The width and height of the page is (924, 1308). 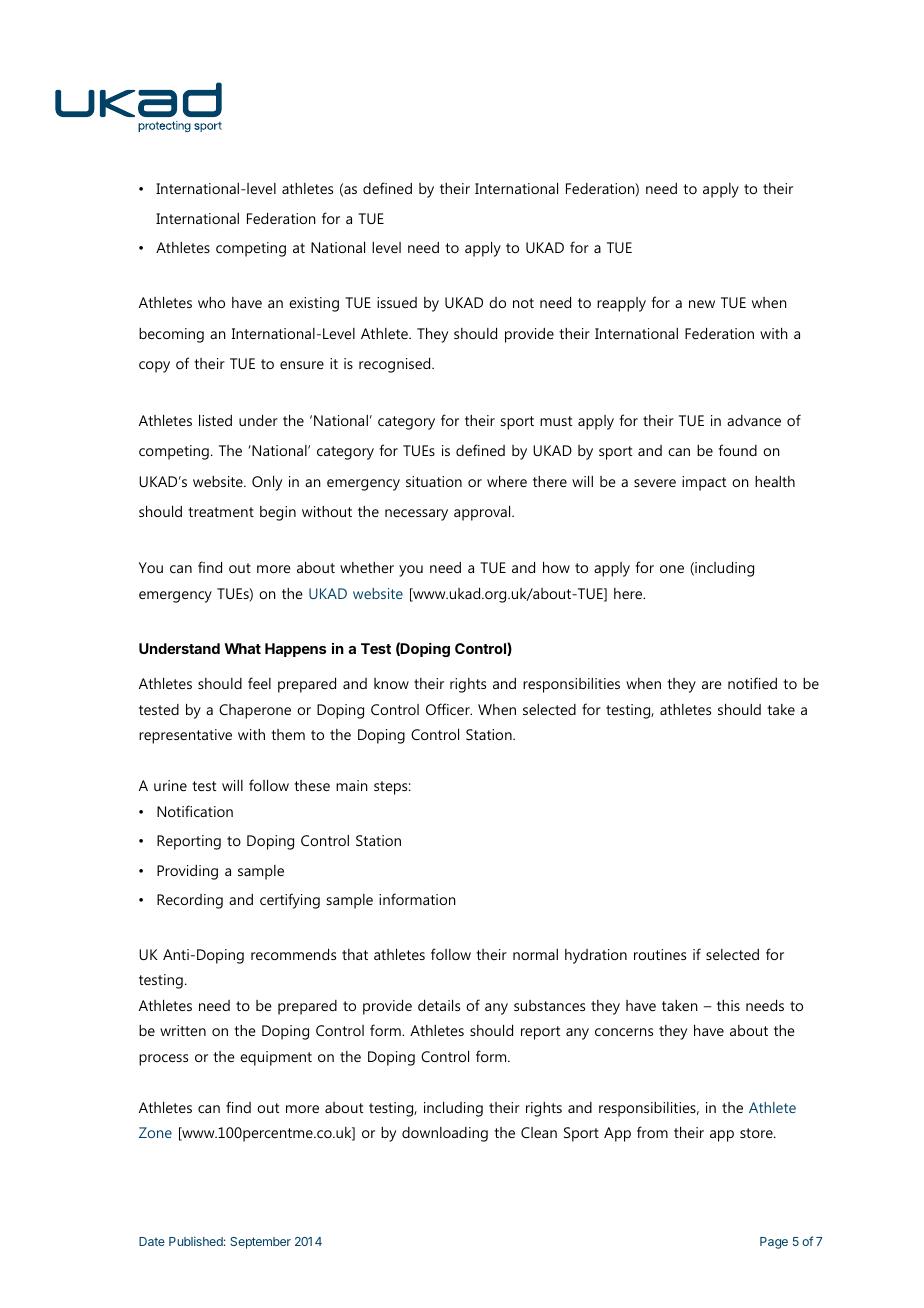 I want to click on September, so click(x=260, y=1243).
